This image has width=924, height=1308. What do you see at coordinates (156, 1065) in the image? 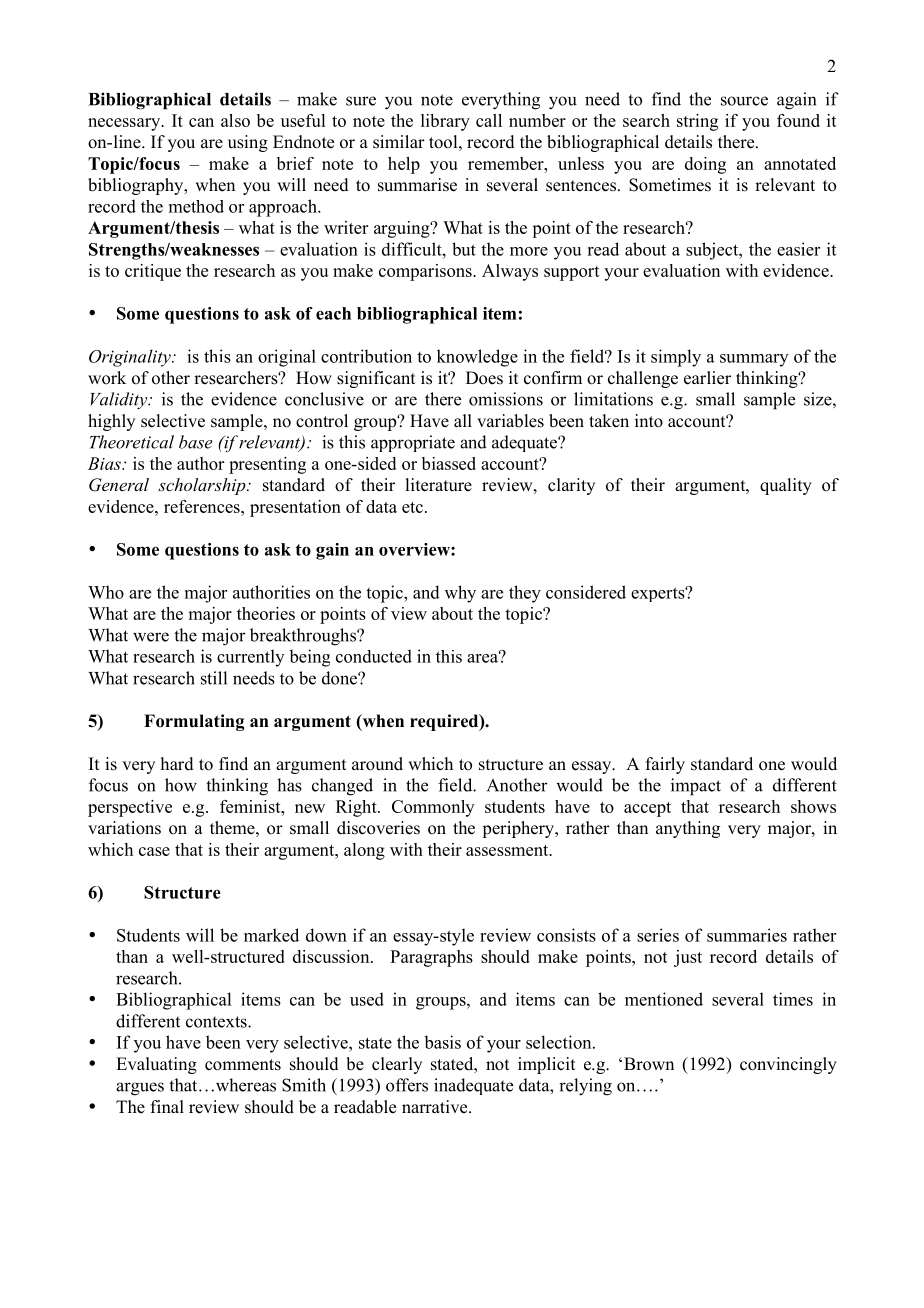
I see `Evaluating` at bounding box center [156, 1065].
